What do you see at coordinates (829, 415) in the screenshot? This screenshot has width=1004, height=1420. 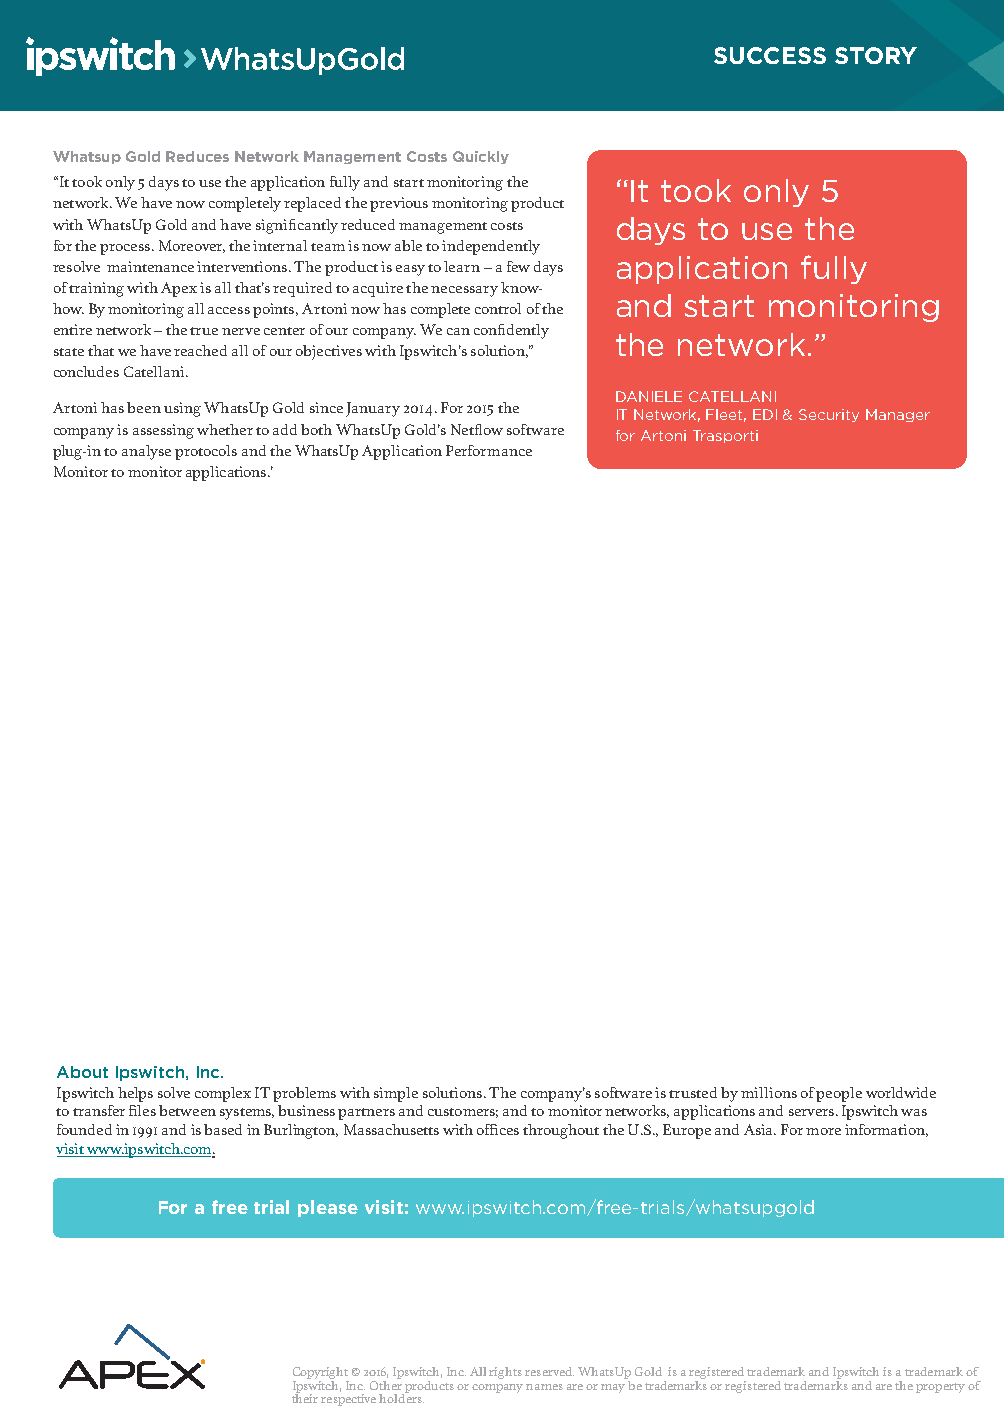 I see `Security` at bounding box center [829, 415].
